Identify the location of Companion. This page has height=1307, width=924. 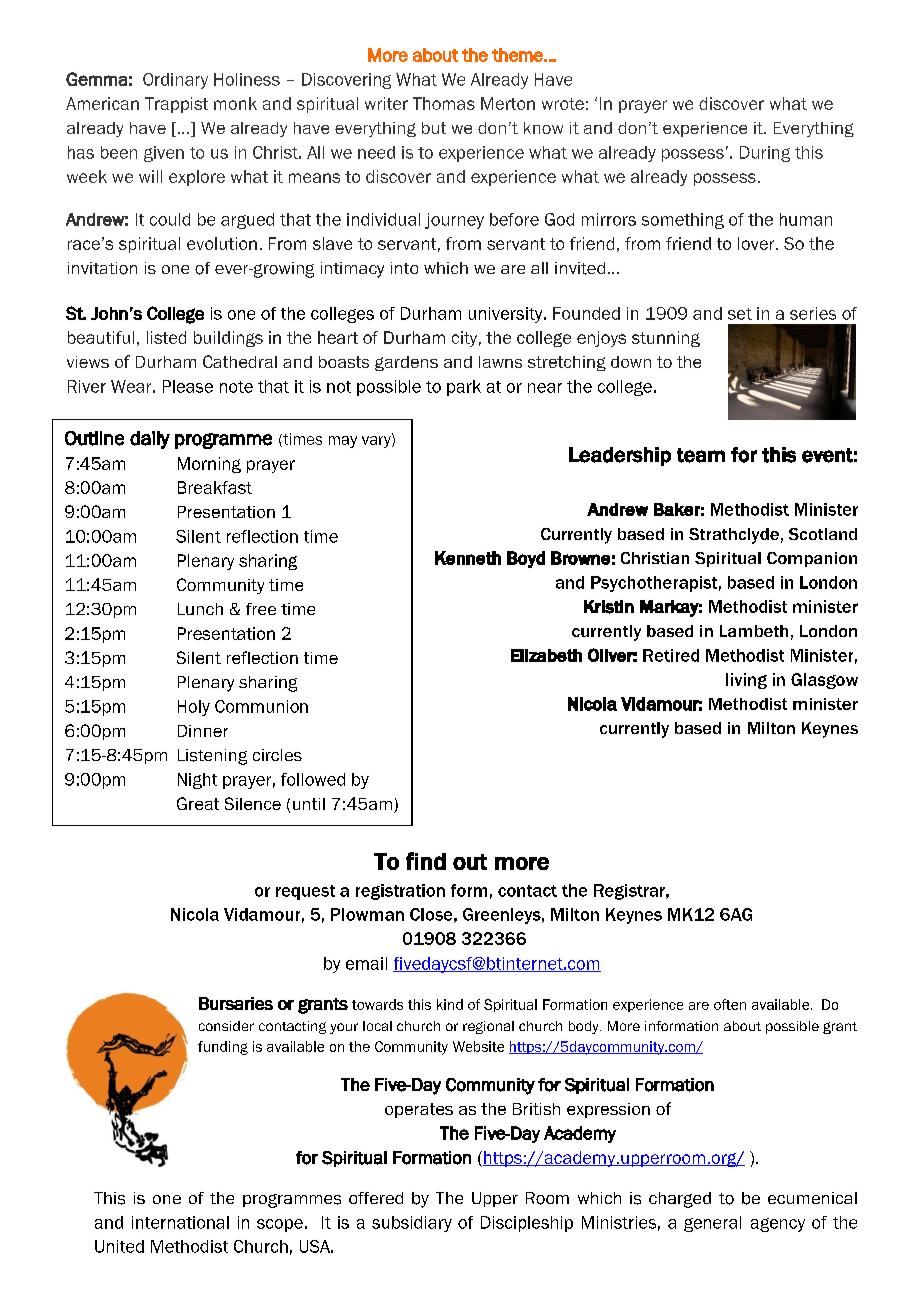
(812, 559).
